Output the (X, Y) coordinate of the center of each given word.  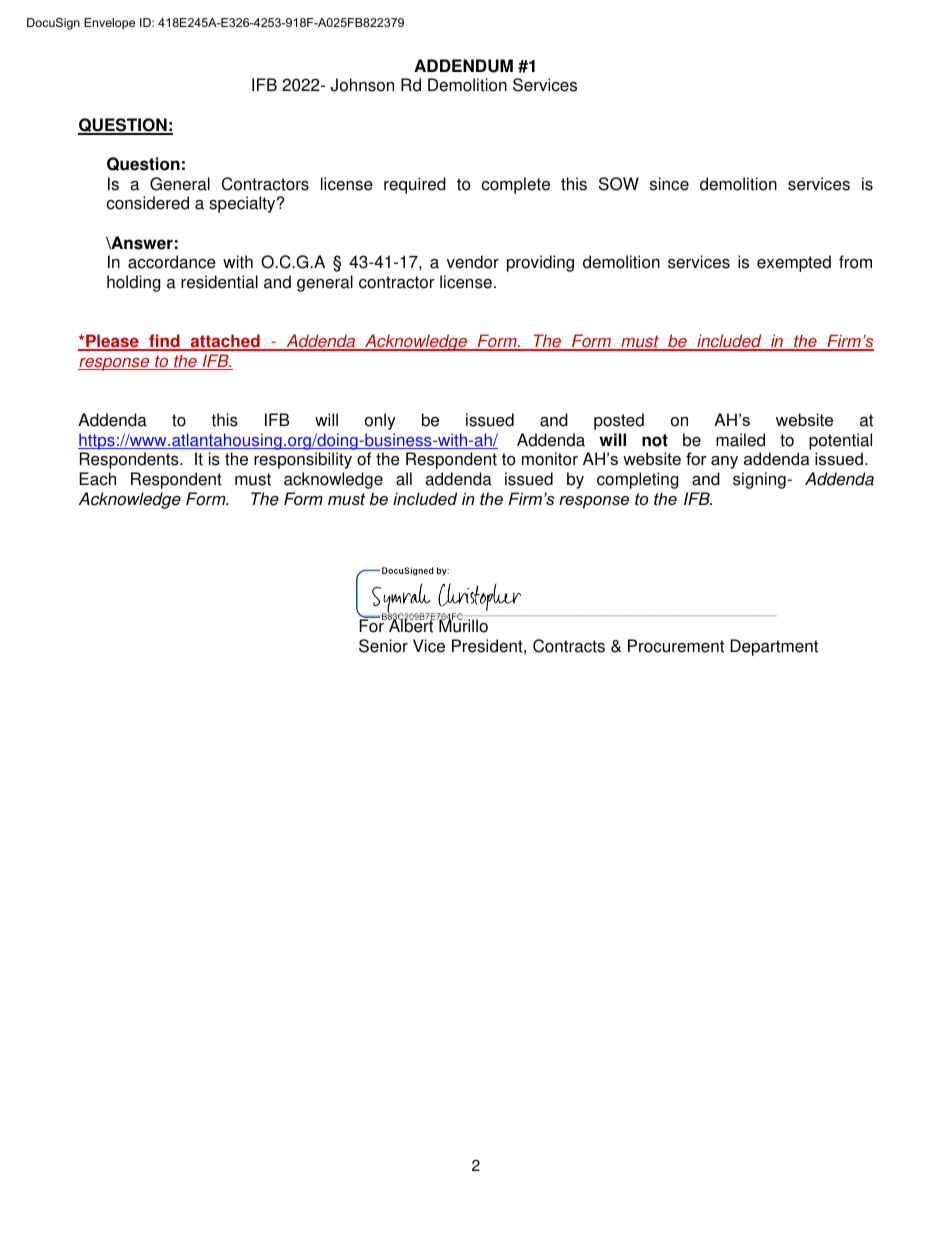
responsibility (303, 460)
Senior (383, 646)
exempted (794, 263)
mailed (740, 440)
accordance (172, 262)
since (669, 184)
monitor (550, 459)
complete (516, 185)
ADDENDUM (463, 66)
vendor (473, 262)
